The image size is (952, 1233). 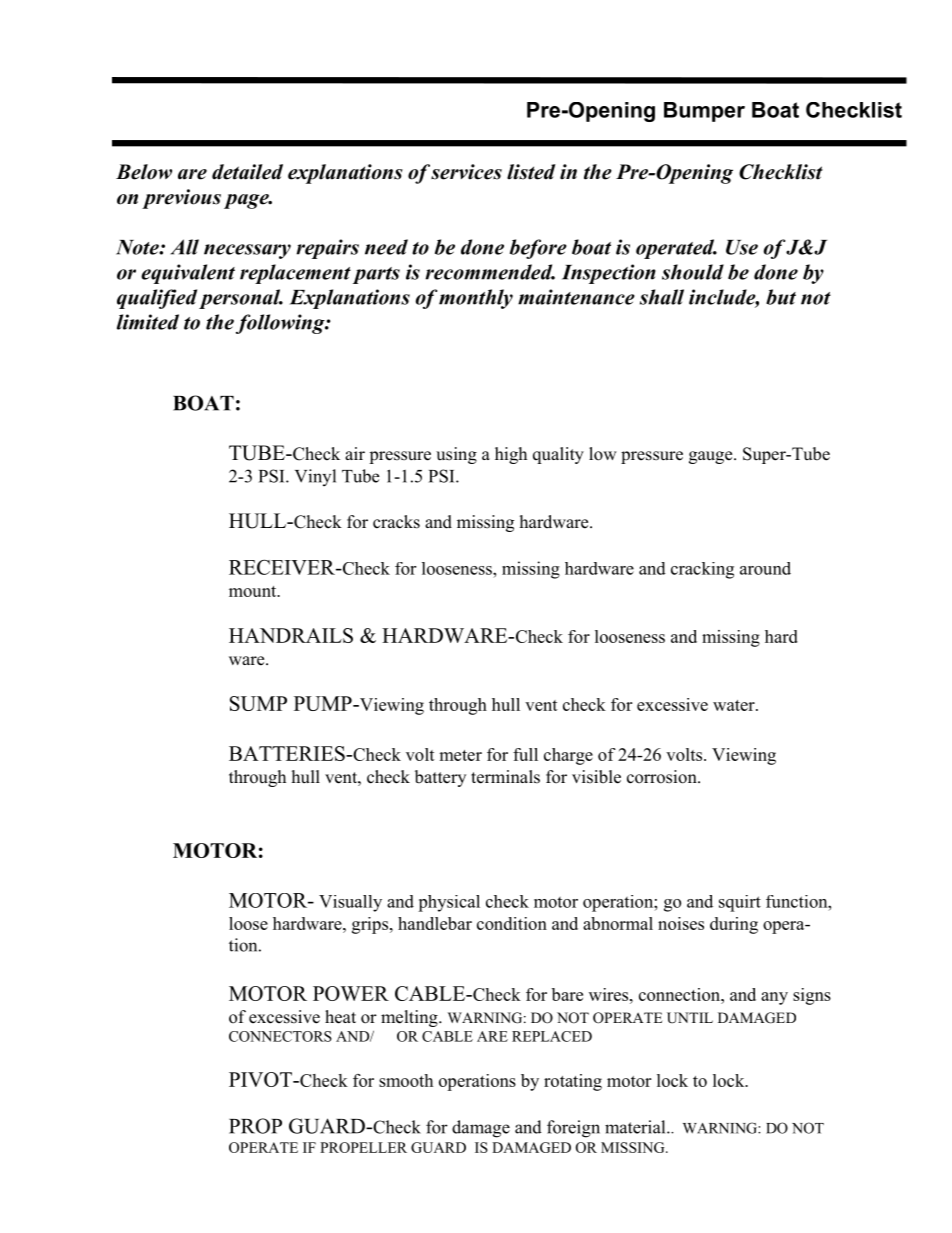 What do you see at coordinates (712, 457) in the screenshot?
I see `gauge` at bounding box center [712, 457].
